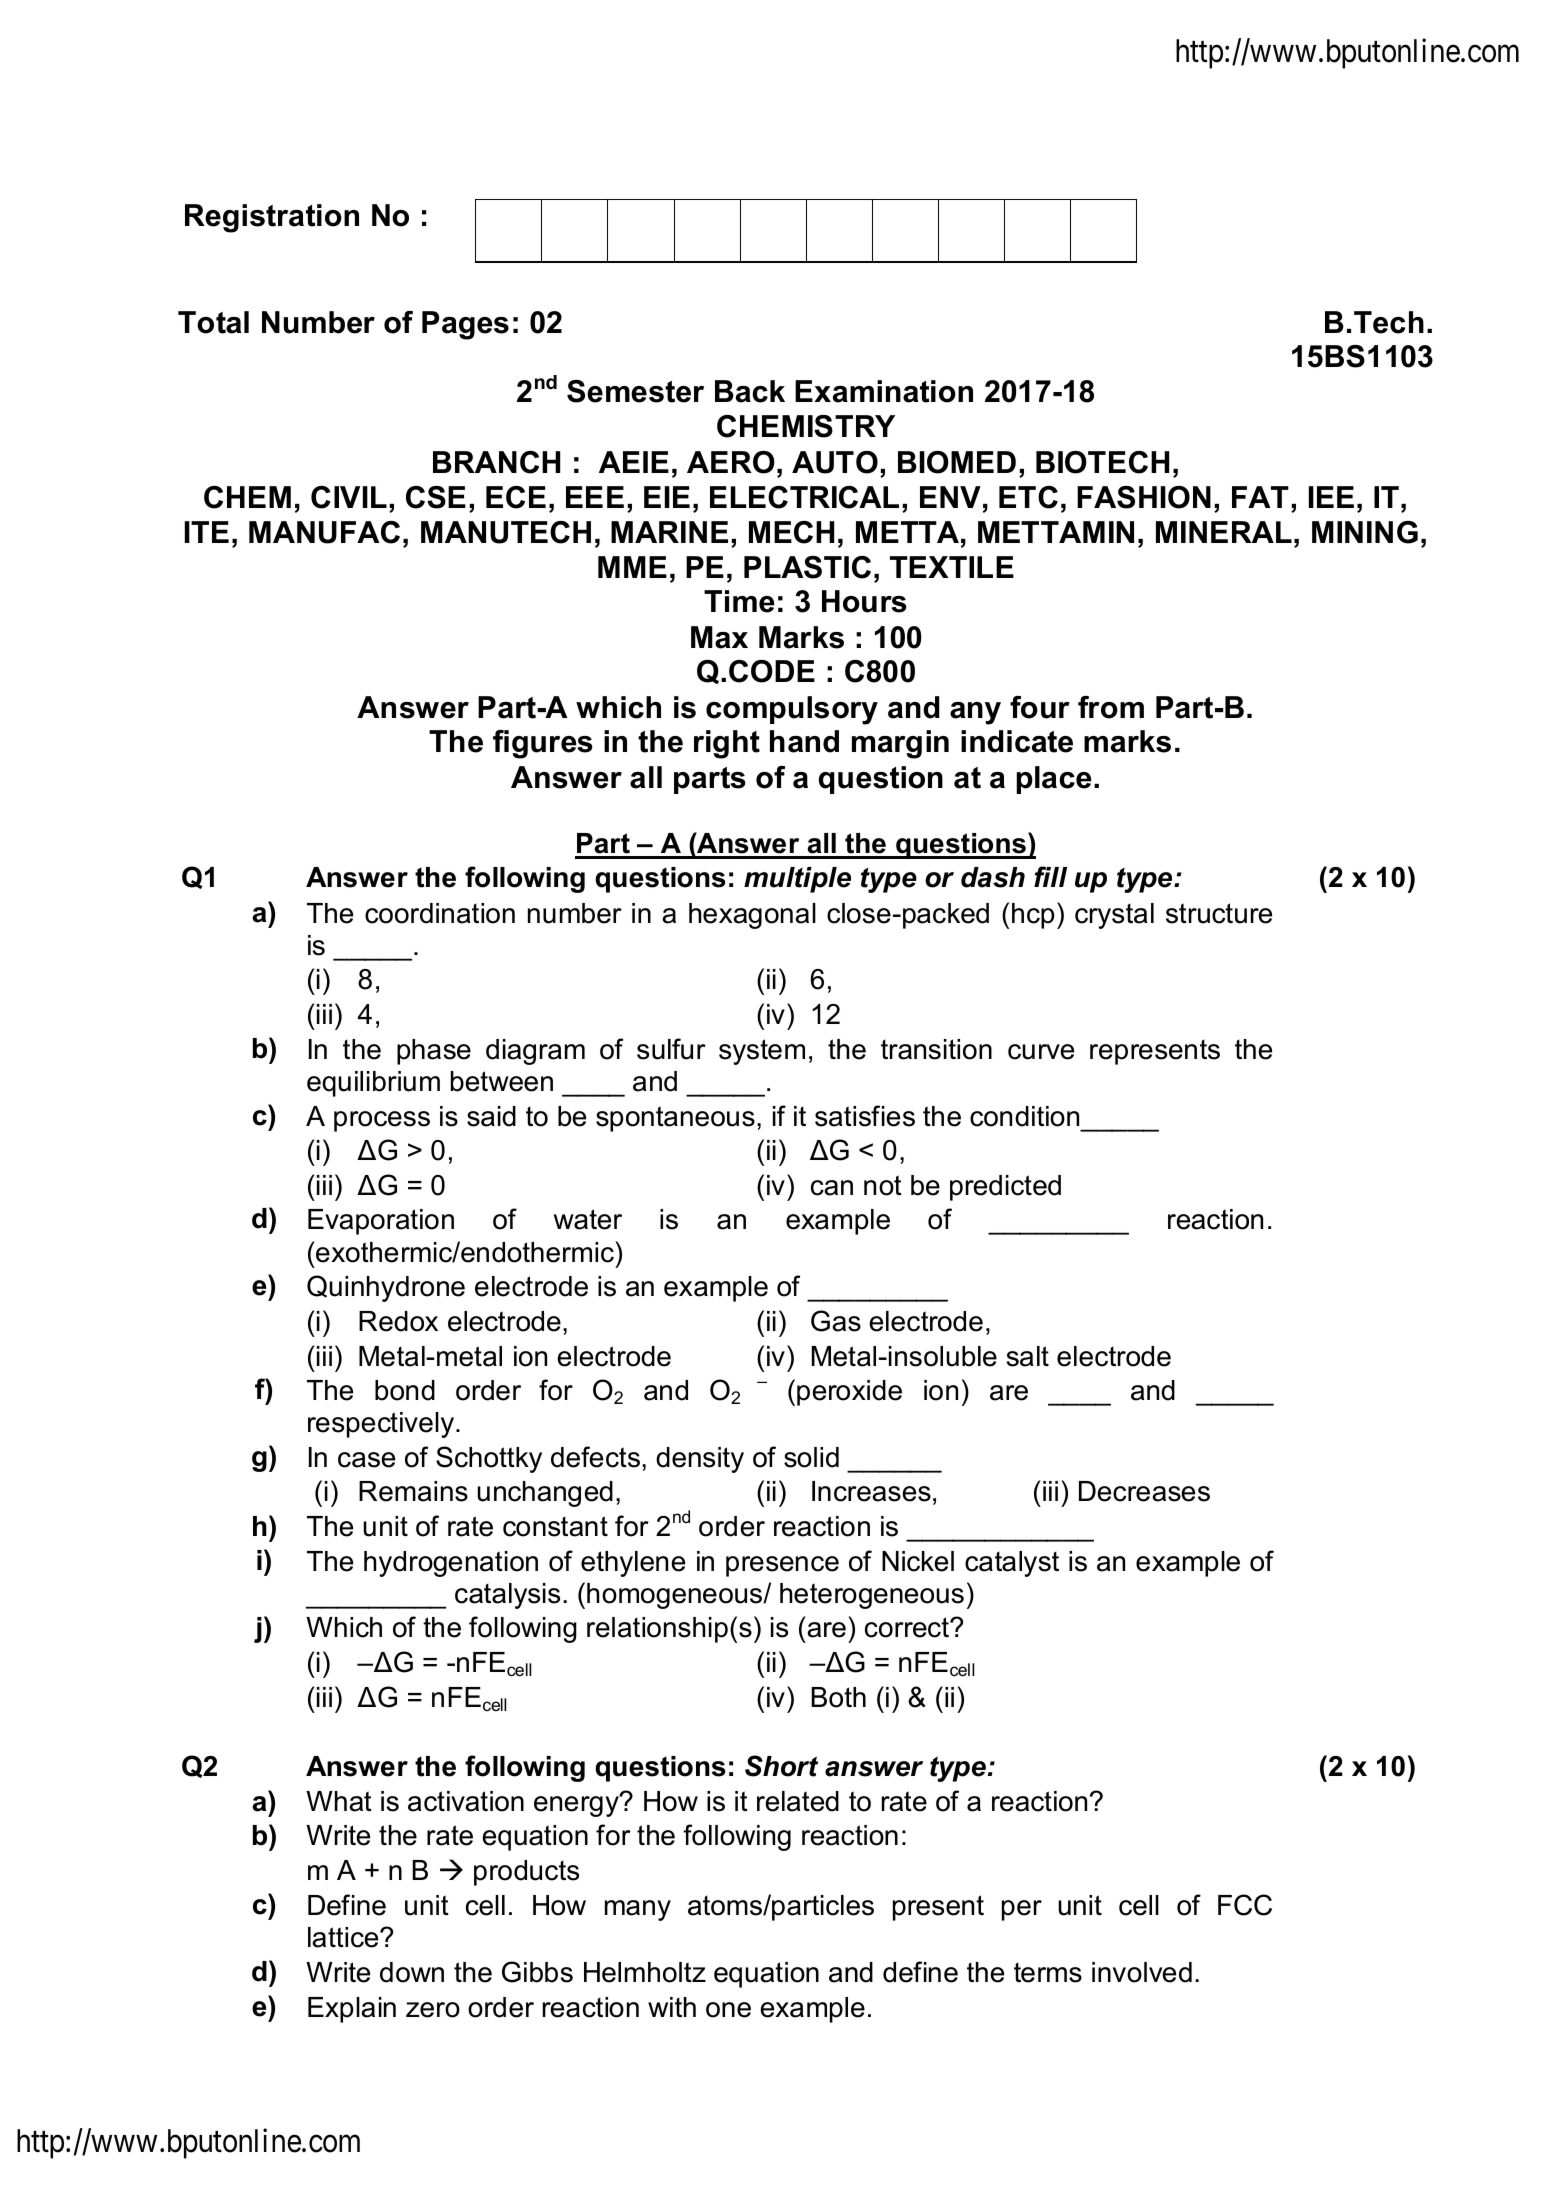  What do you see at coordinates (750, 391) in the image?
I see `Back` at bounding box center [750, 391].
